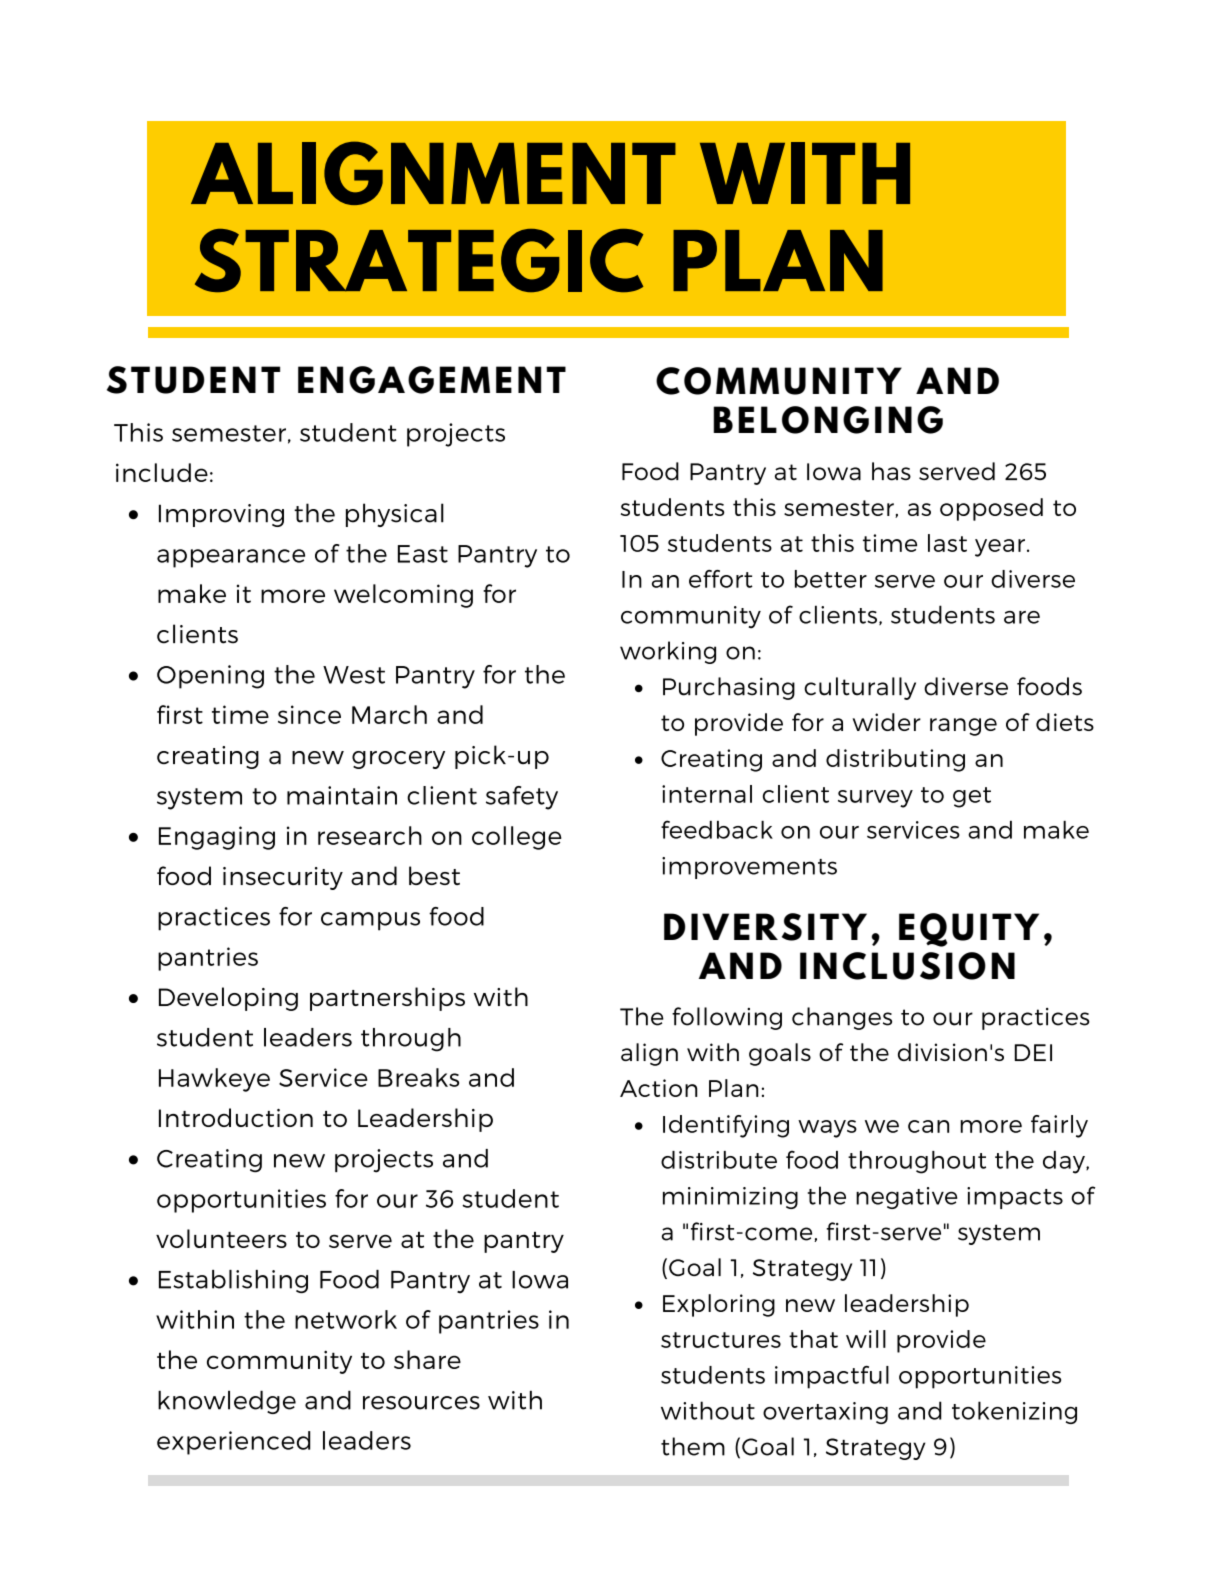 The width and height of the document is (1218, 1577). Describe the element at coordinates (517, 838) in the document. I see `college` at that location.
